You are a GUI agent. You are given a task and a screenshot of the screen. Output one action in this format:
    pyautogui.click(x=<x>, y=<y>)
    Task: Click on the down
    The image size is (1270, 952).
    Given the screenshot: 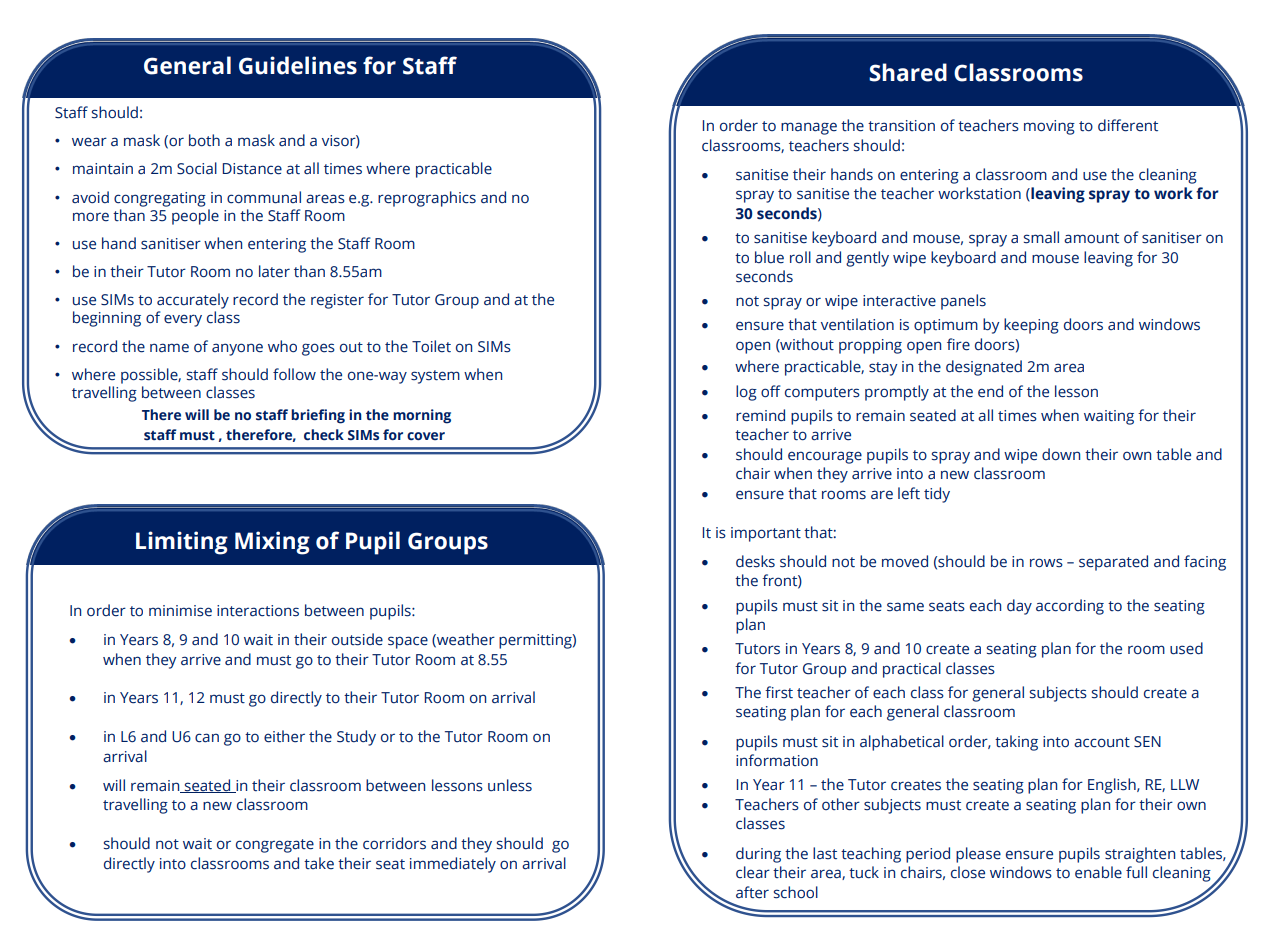 What is the action you would take?
    pyautogui.click(x=1061, y=454)
